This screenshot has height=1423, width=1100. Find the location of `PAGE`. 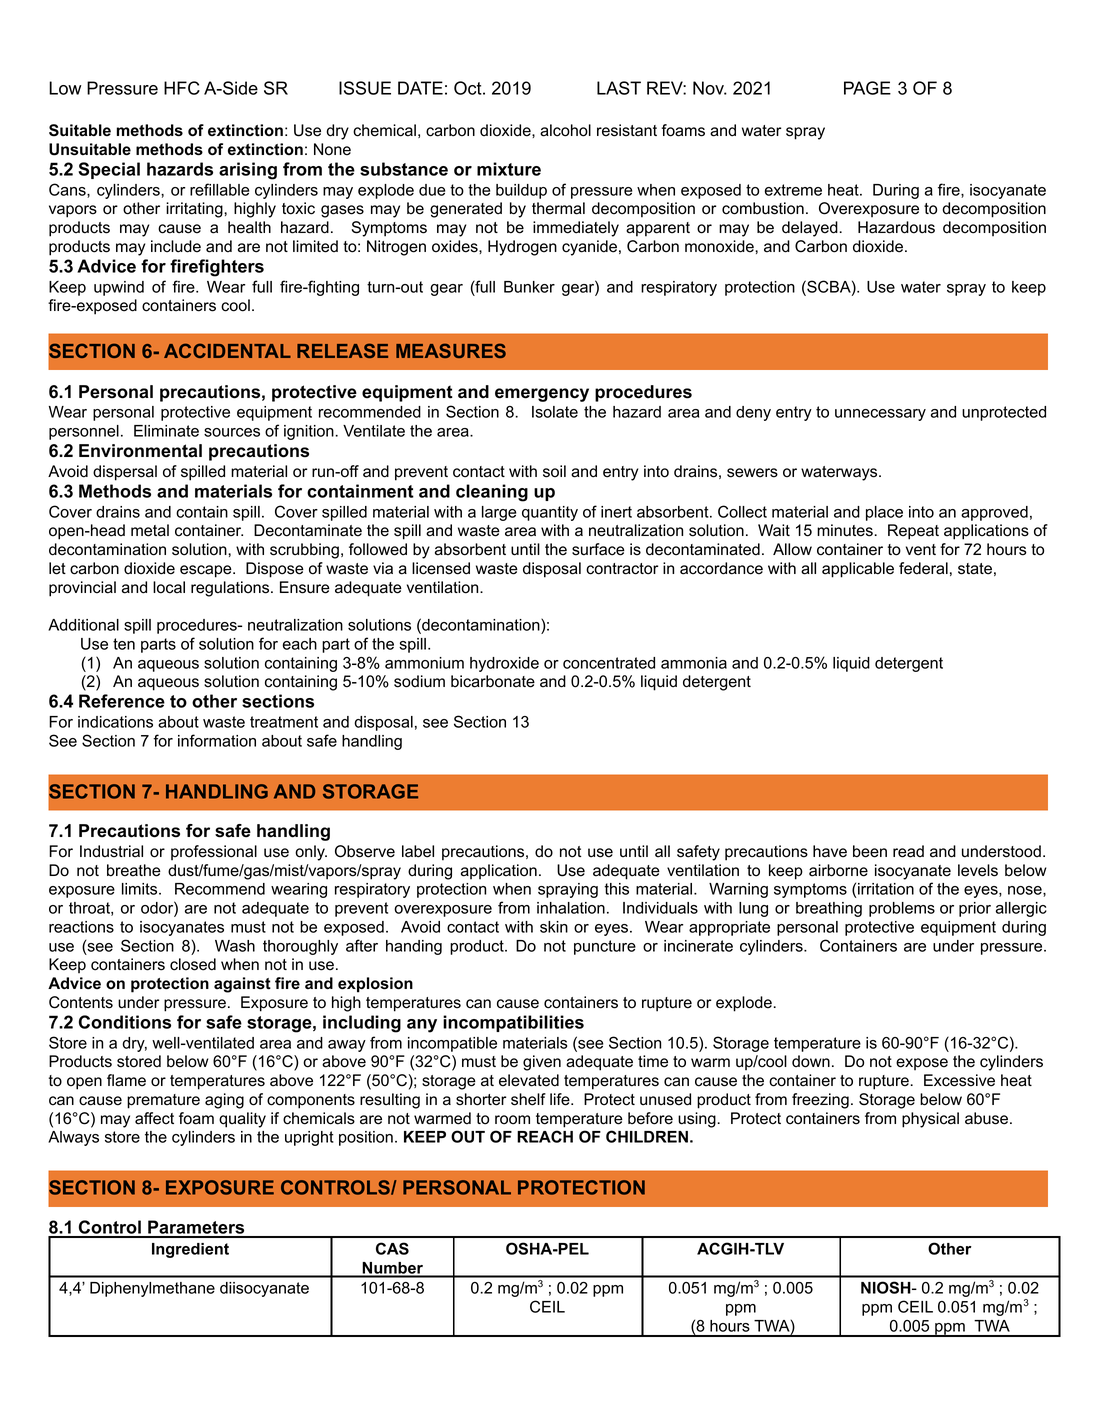

PAGE is located at coordinates (867, 88).
